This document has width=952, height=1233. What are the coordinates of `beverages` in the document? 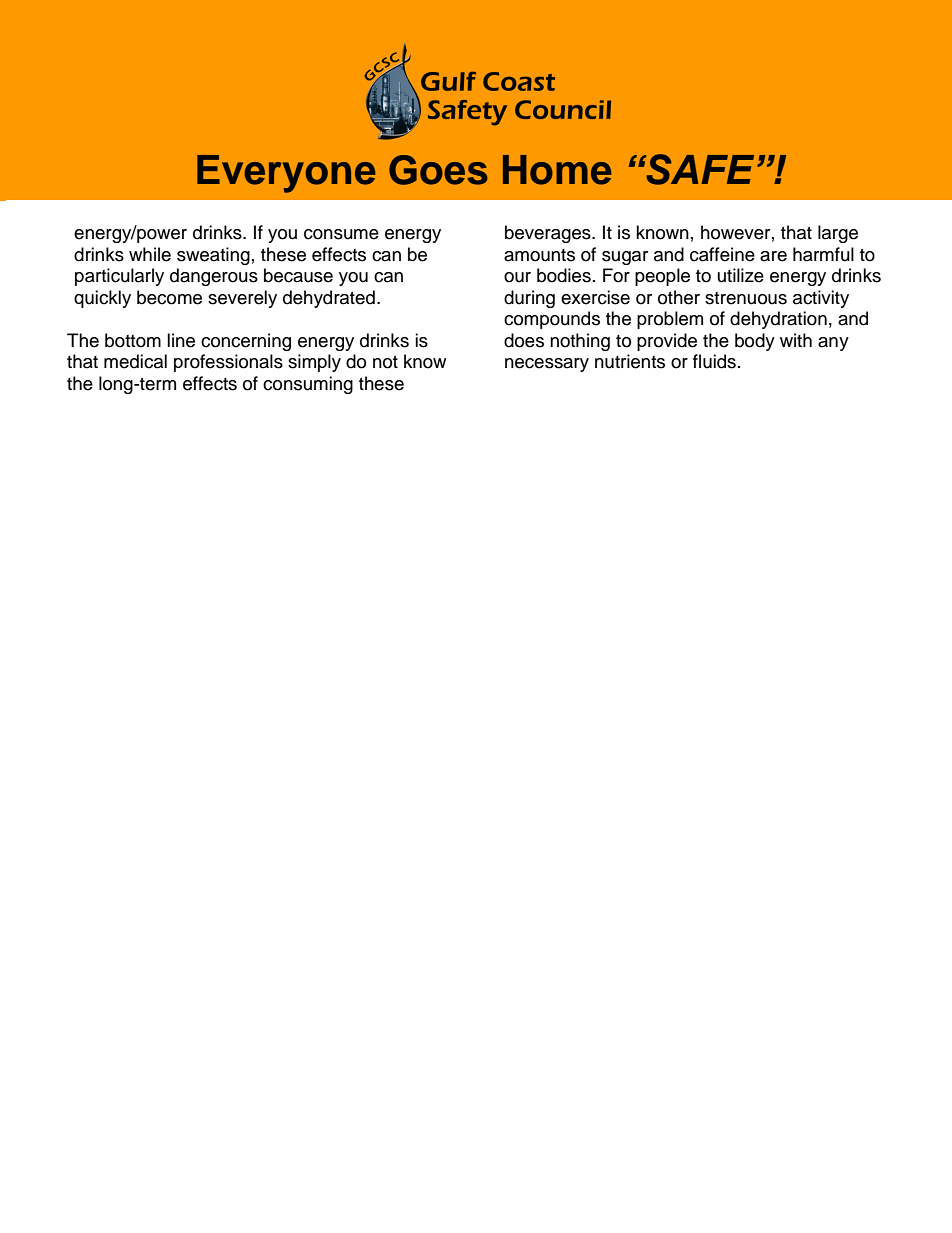 It's located at (549, 234).
